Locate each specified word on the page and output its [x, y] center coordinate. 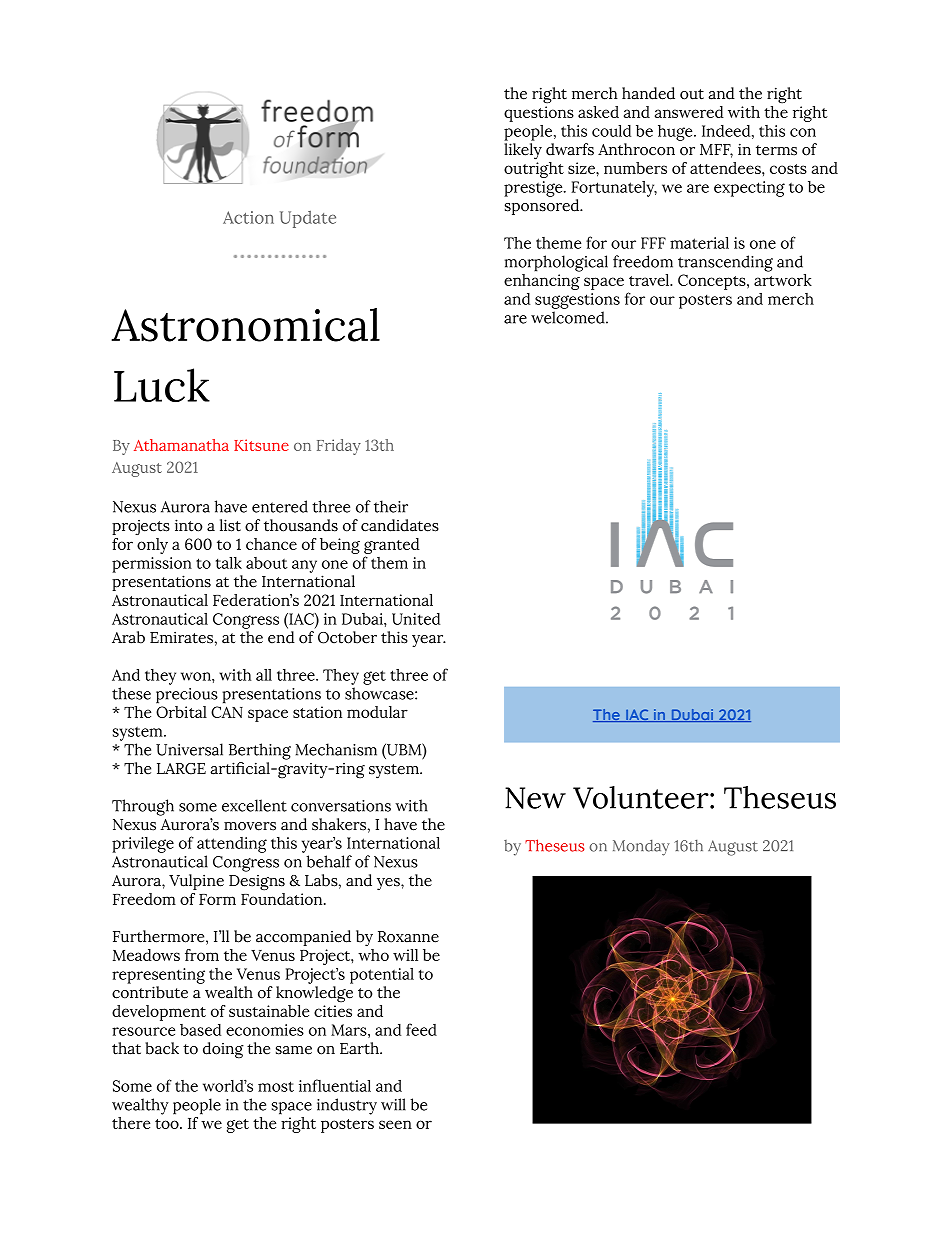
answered [689, 112]
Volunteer [642, 797]
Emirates [181, 637]
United [416, 619]
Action [248, 217]
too [168, 1124]
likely [523, 151]
